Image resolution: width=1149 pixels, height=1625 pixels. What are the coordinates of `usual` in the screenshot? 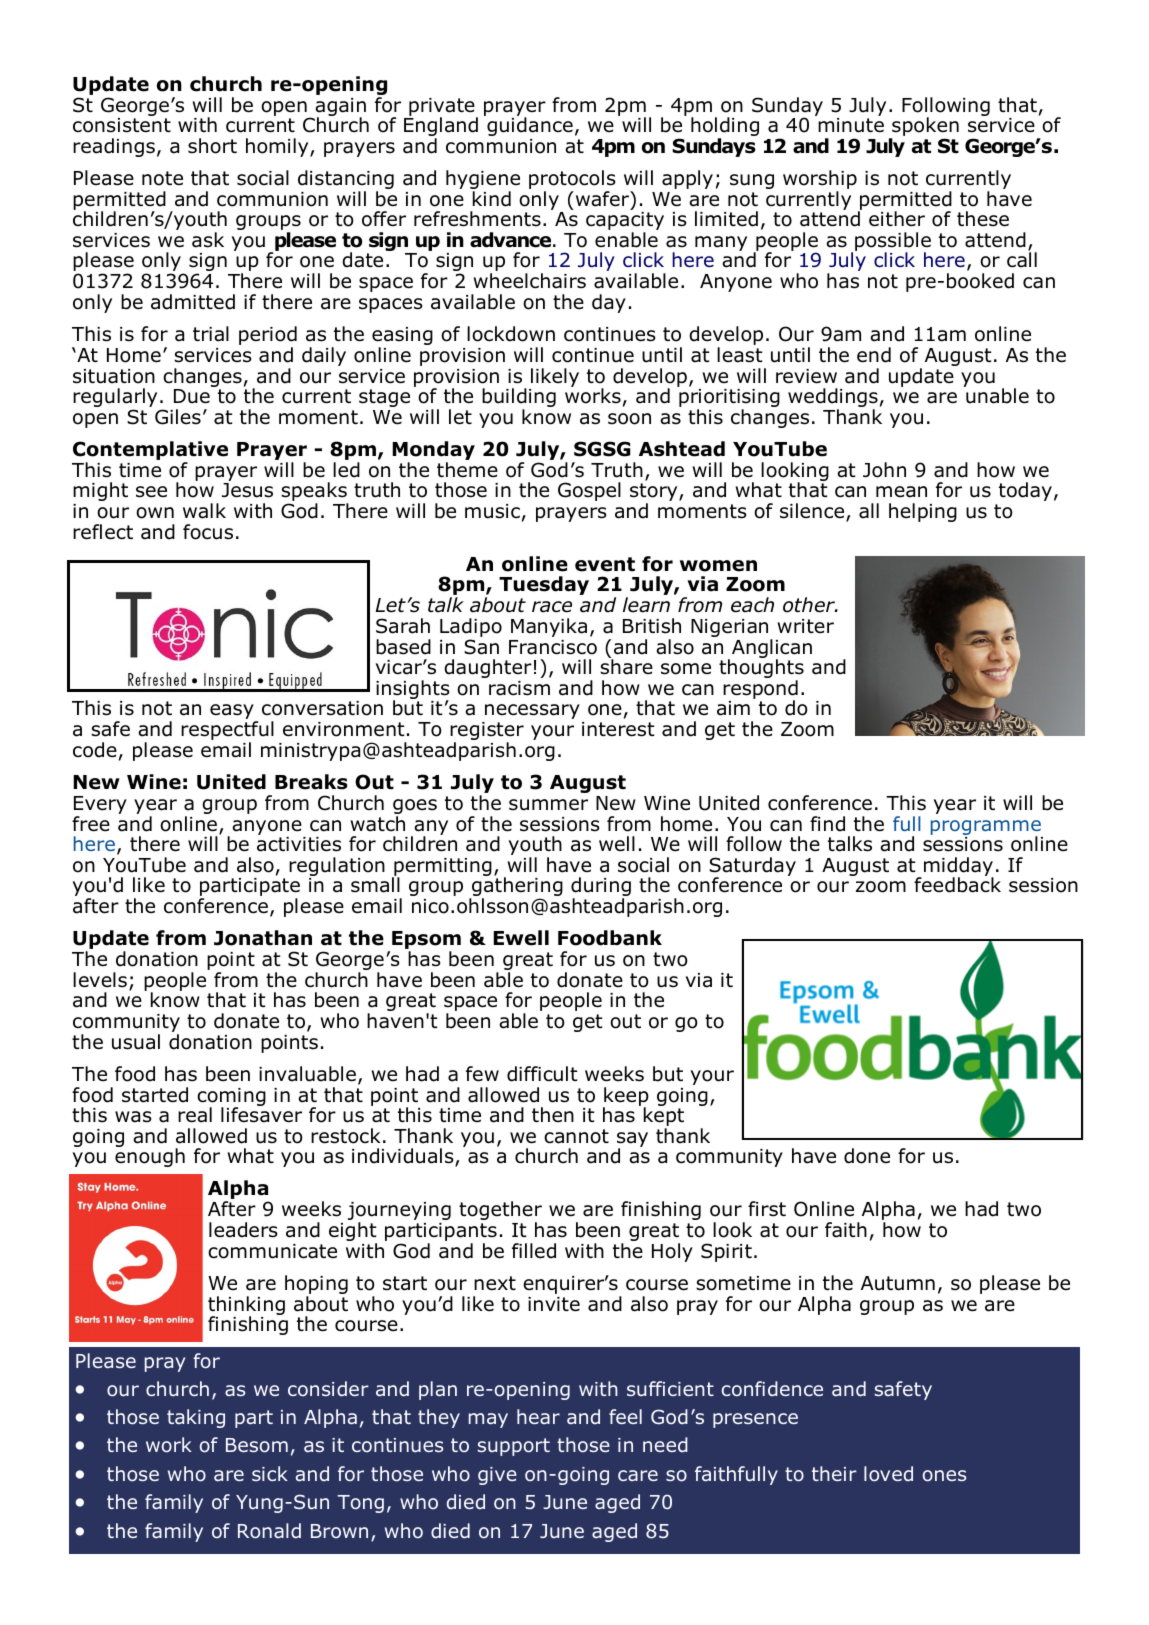 It's located at (136, 1042).
